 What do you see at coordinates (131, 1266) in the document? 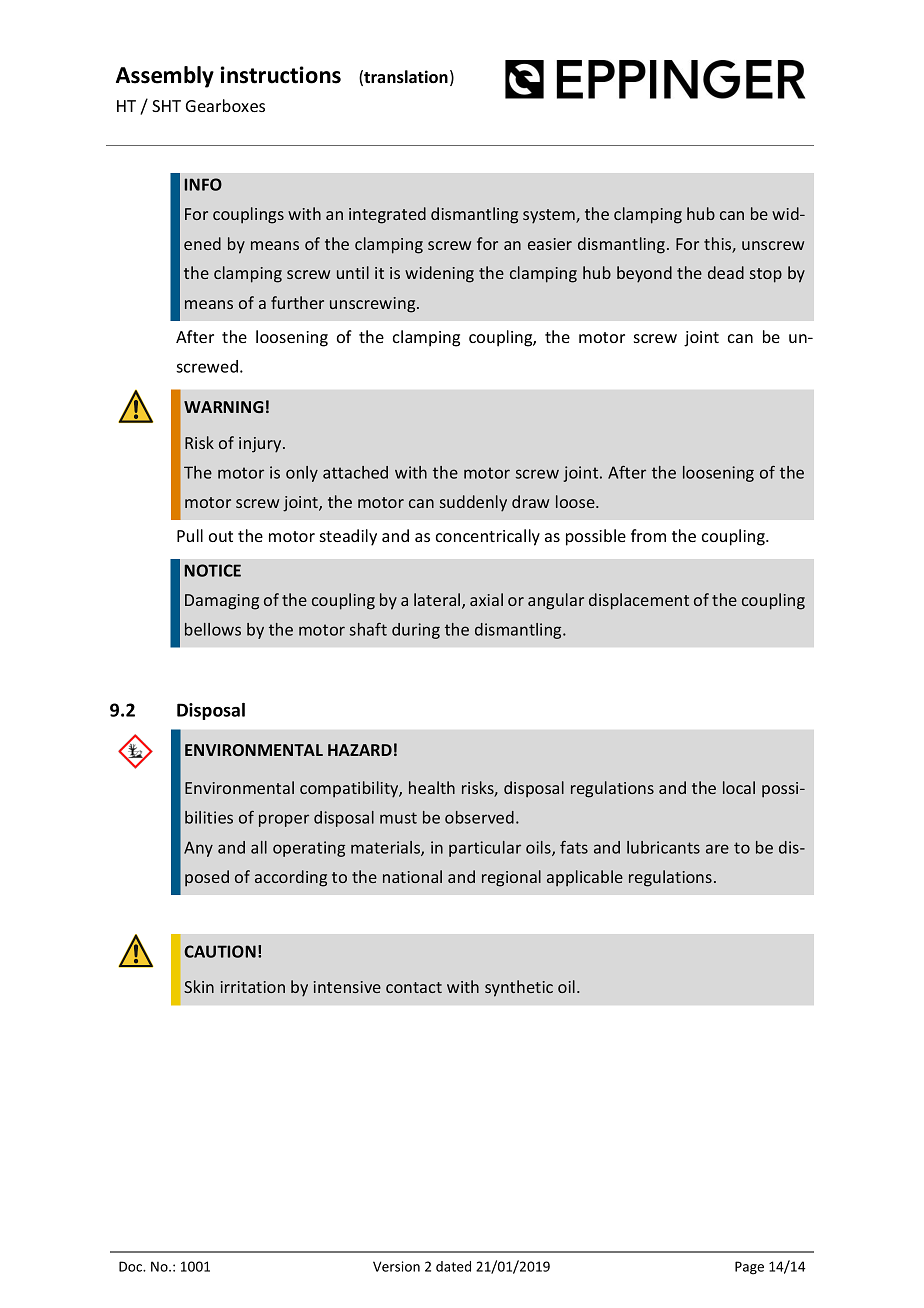
I see `Doc` at bounding box center [131, 1266].
